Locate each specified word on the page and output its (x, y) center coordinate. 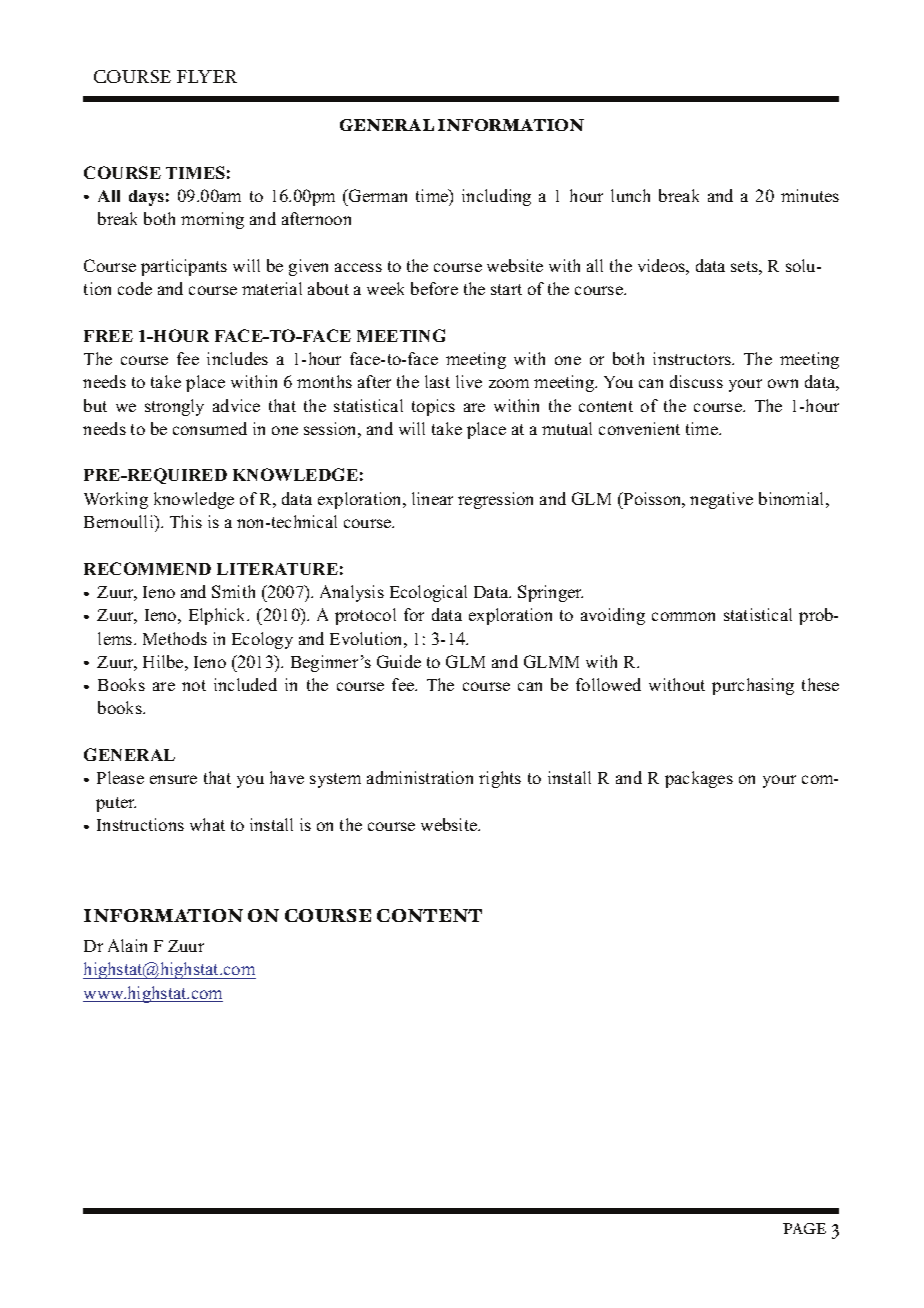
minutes (810, 195)
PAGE (804, 1228)
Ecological (428, 593)
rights (500, 779)
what (207, 824)
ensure (173, 779)
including (496, 197)
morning (212, 220)
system (335, 780)
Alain (127, 945)
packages (699, 779)
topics (433, 407)
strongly (174, 407)
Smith (233, 591)
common (683, 616)
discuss (696, 381)
